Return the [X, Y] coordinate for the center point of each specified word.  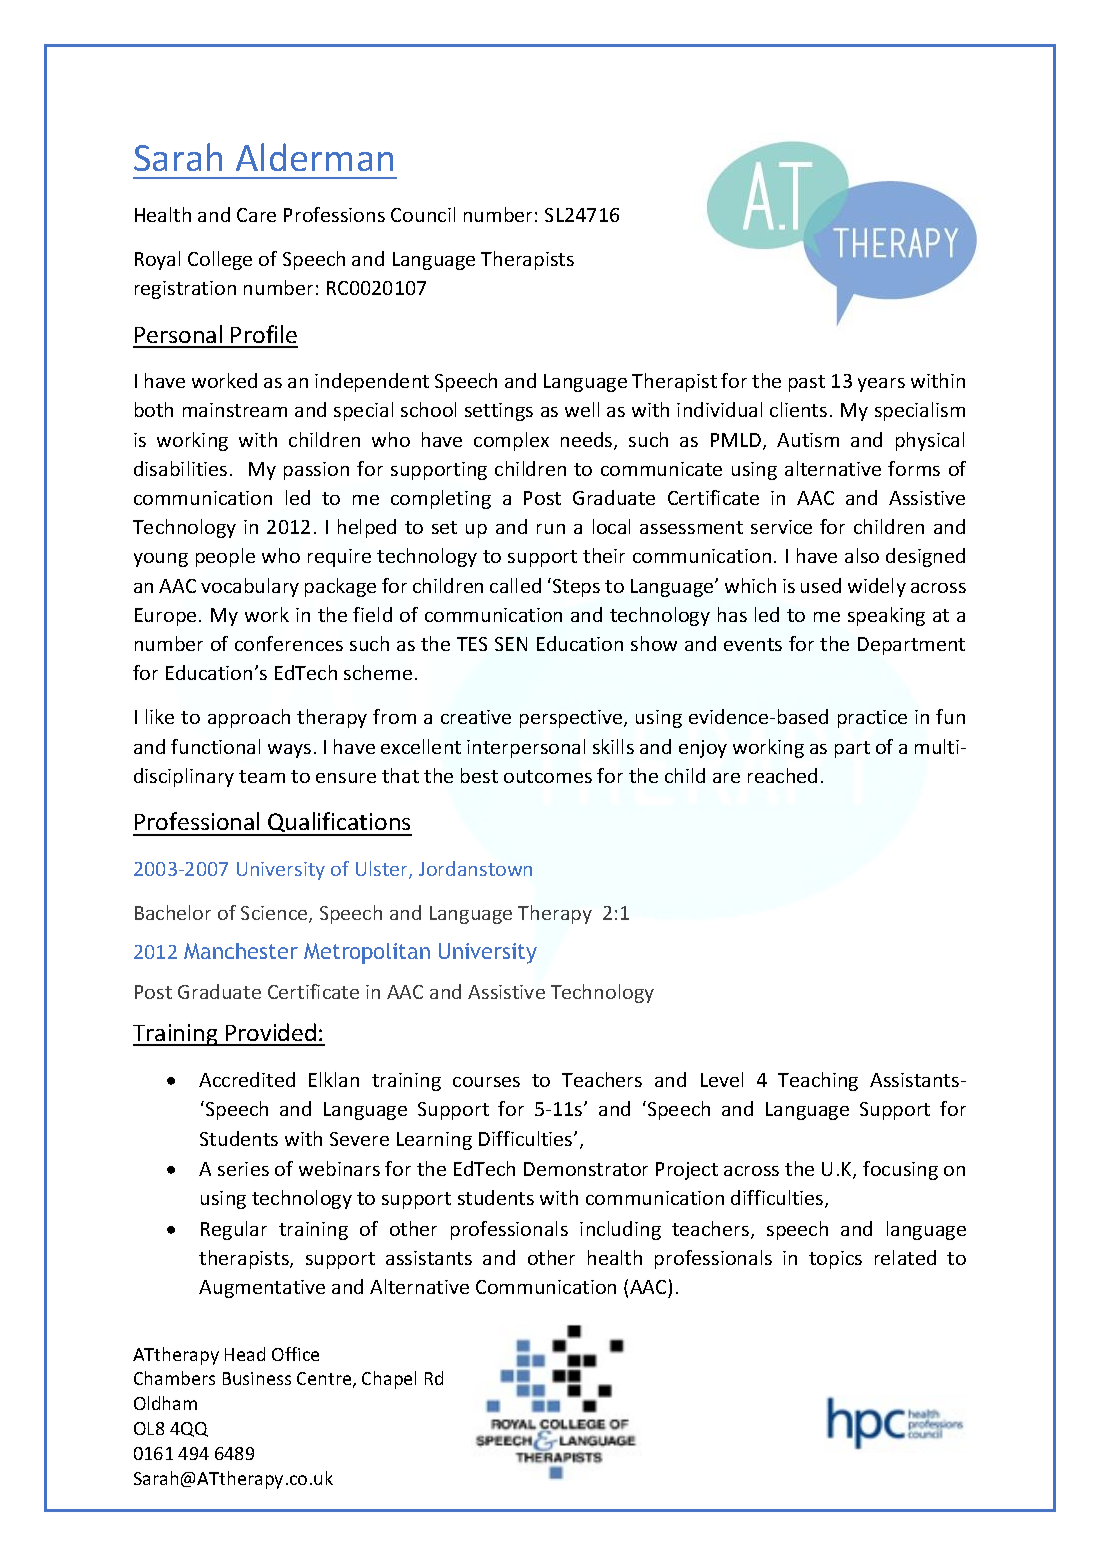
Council [423, 214]
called [515, 585]
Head [245, 1354]
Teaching [818, 1081]
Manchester [241, 951]
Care [256, 215]
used [821, 585]
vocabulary [250, 587]
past [807, 383]
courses [486, 1082]
